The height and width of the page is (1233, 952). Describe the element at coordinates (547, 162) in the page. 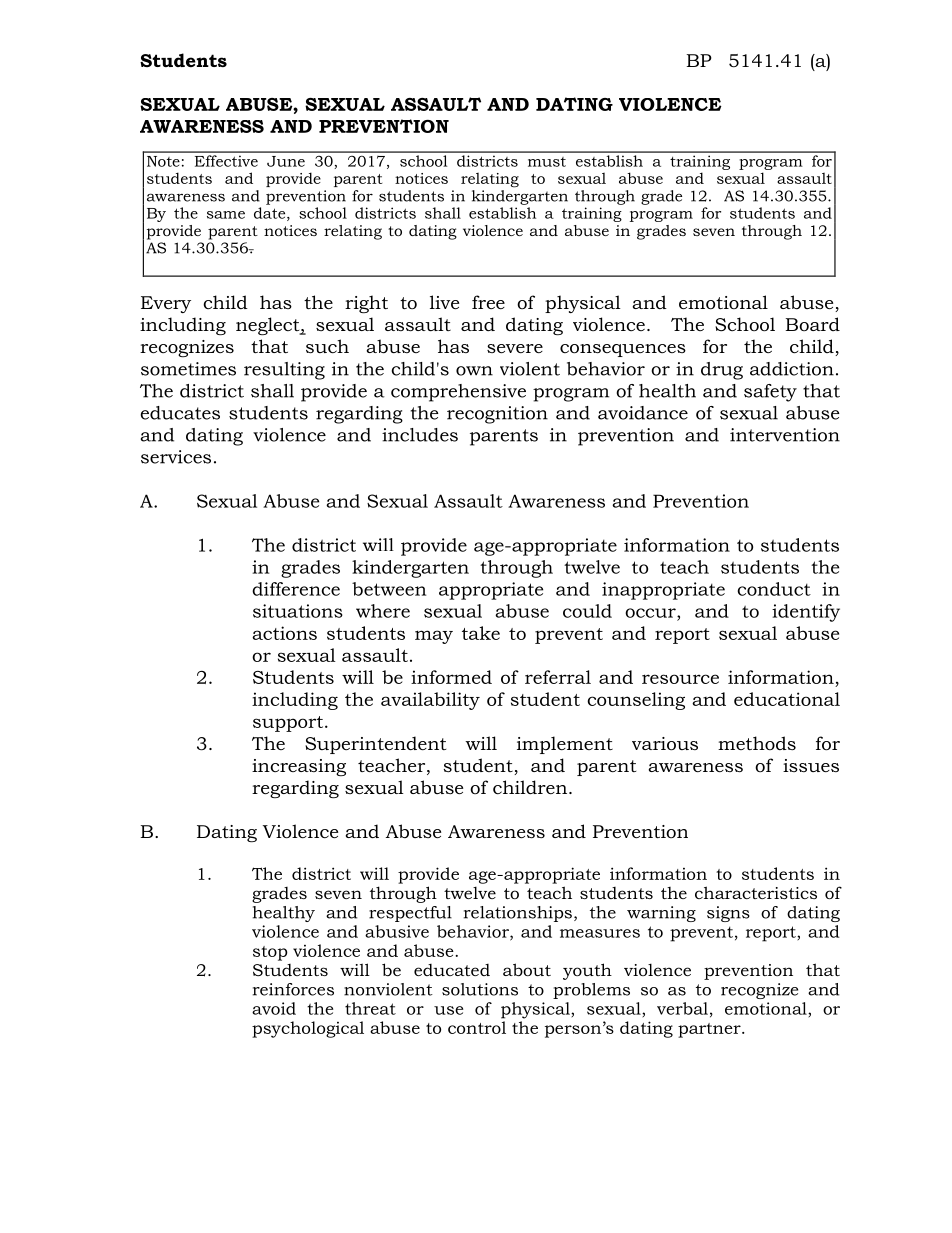

I see `must` at that location.
